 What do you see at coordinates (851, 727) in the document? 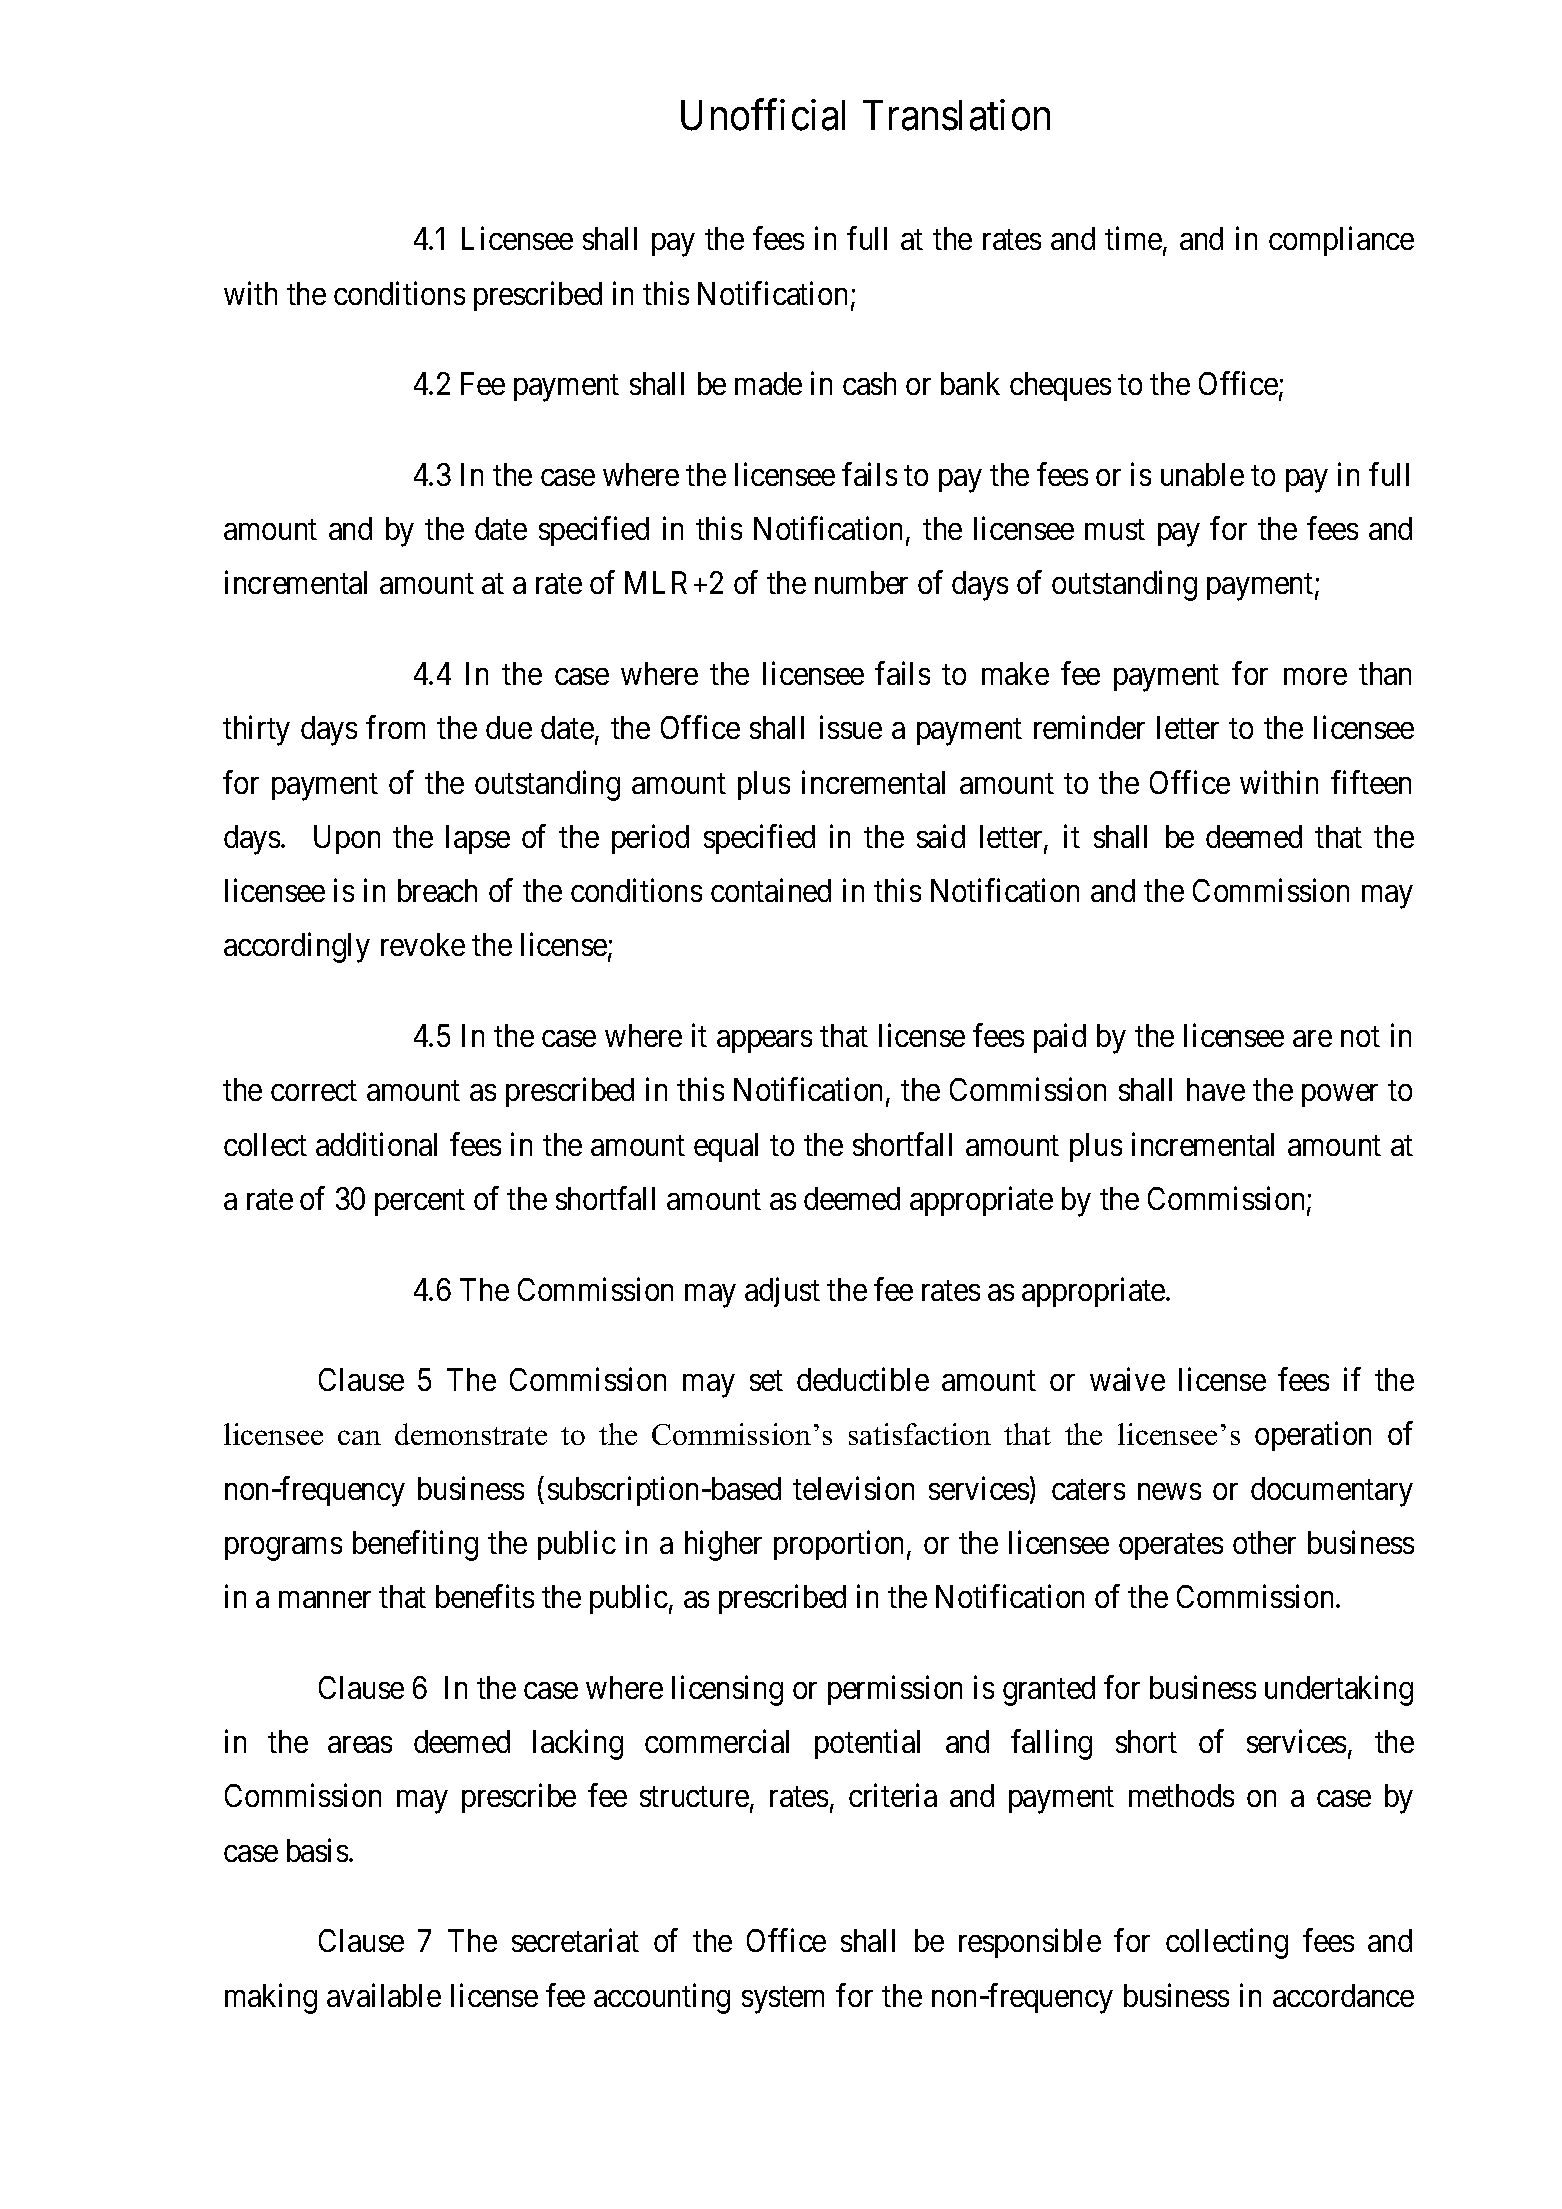
I see `issue` at bounding box center [851, 727].
